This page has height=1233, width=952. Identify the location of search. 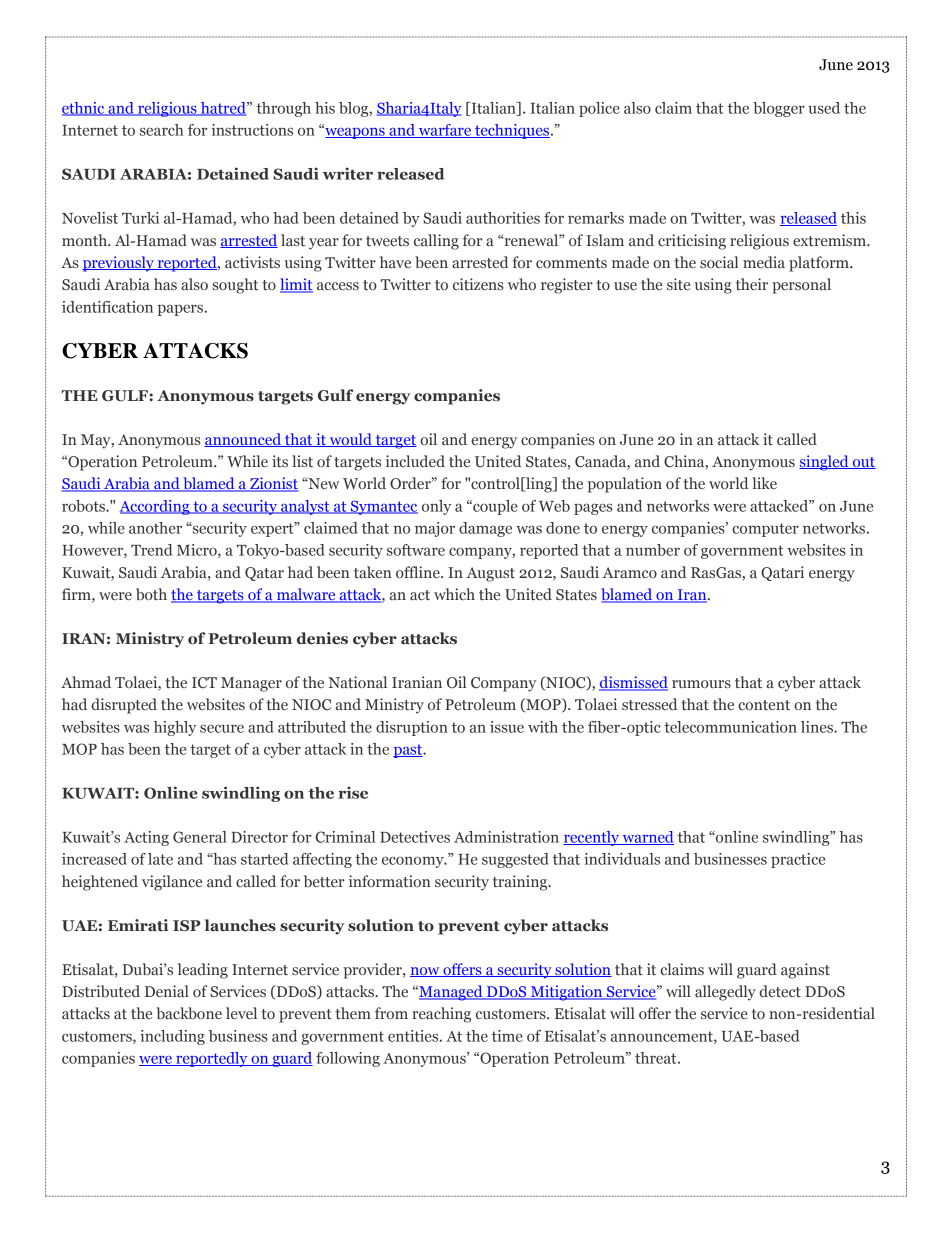
(161, 130).
